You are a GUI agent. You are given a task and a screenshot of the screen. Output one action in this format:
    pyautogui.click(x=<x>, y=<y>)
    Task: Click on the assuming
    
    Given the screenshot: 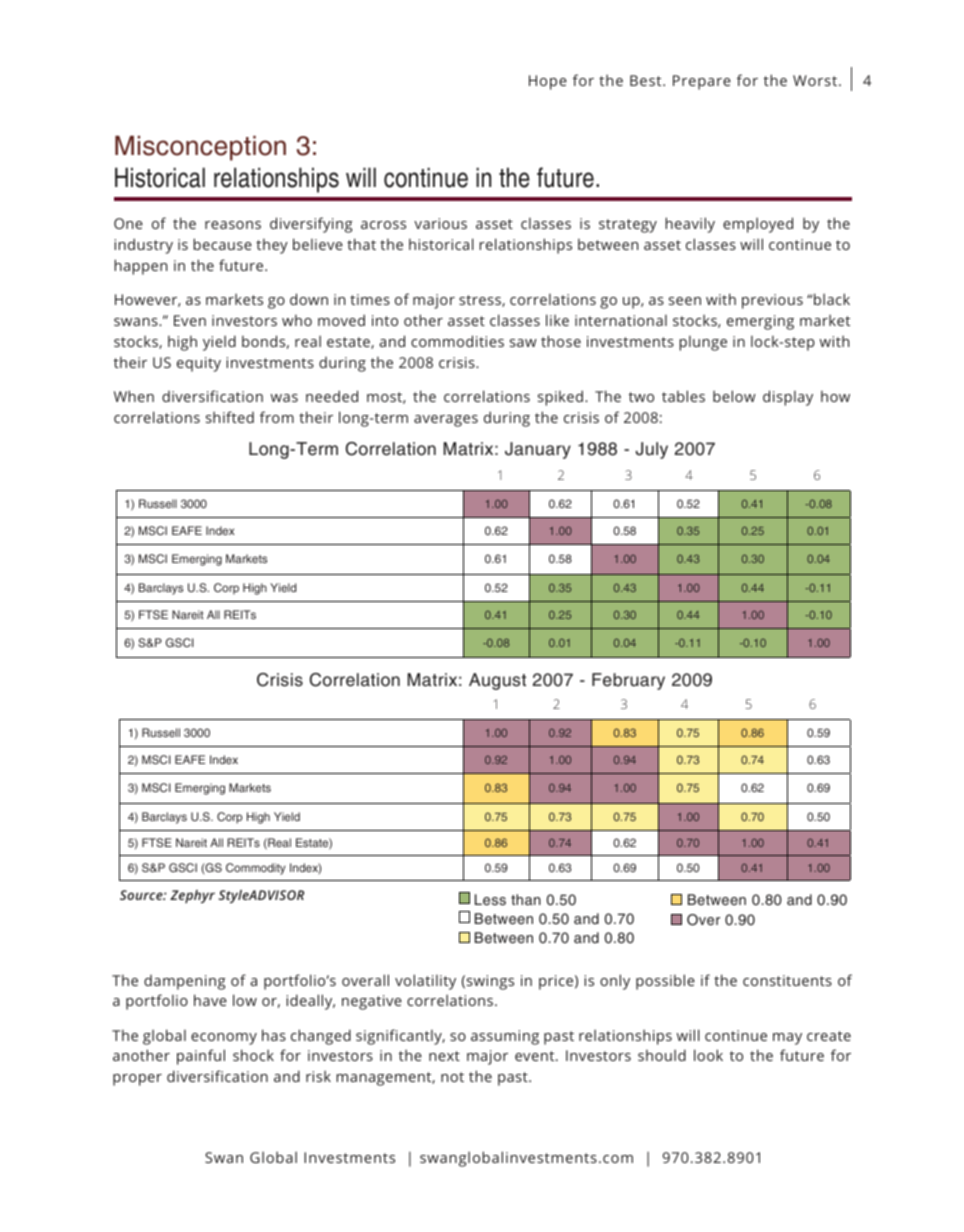 What is the action you would take?
    pyautogui.click(x=505, y=1037)
